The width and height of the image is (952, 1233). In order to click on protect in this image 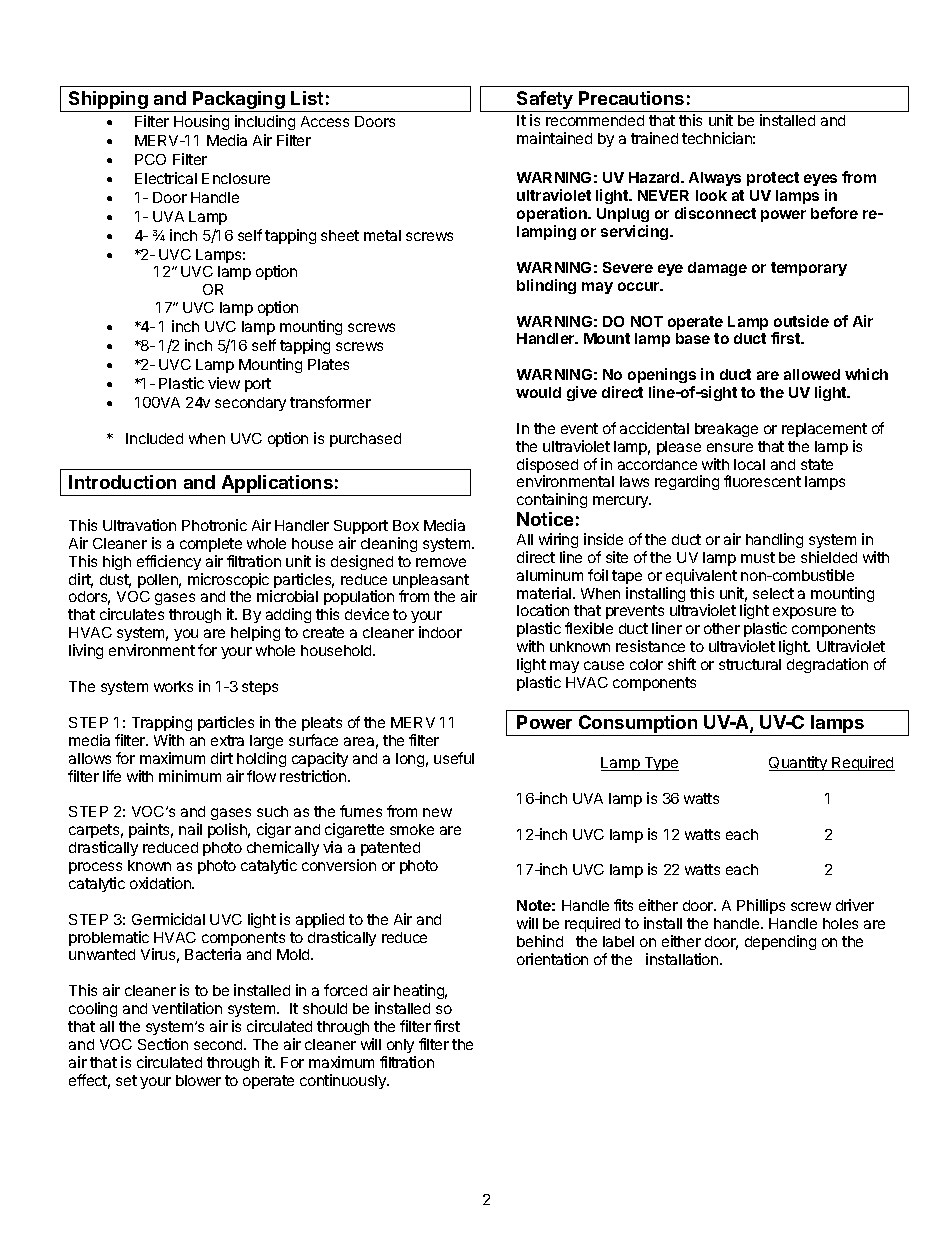, I will do `click(773, 179)`.
